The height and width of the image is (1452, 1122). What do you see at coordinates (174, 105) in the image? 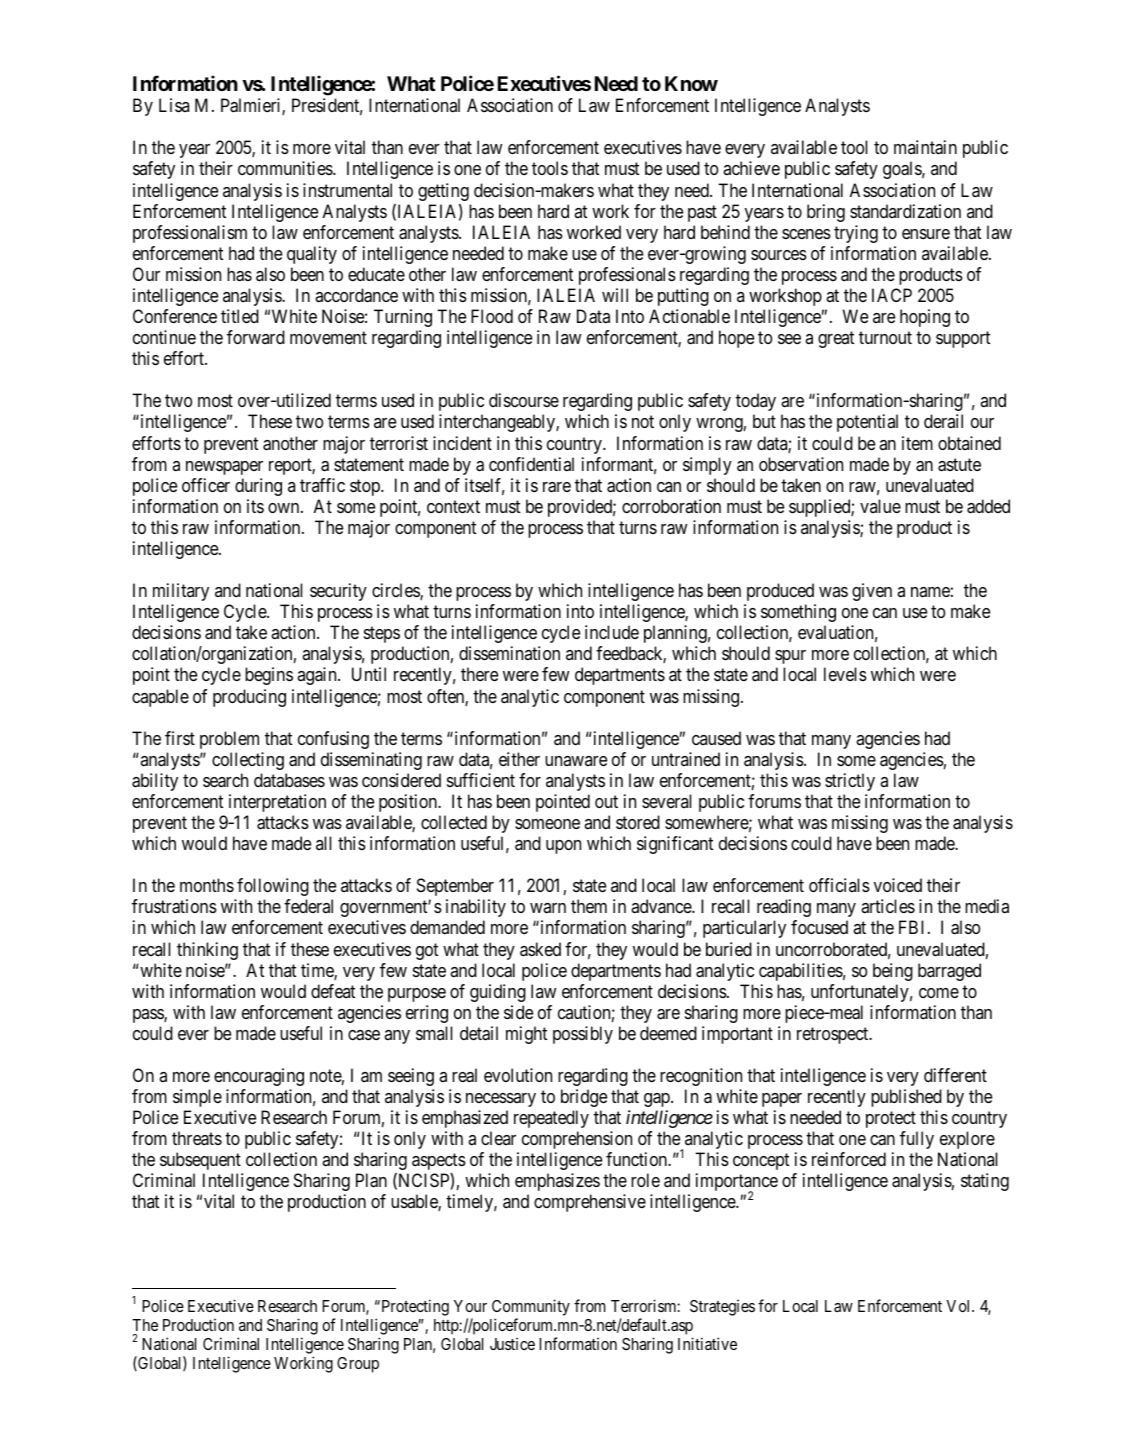
I see `Lisa` at bounding box center [174, 105].
